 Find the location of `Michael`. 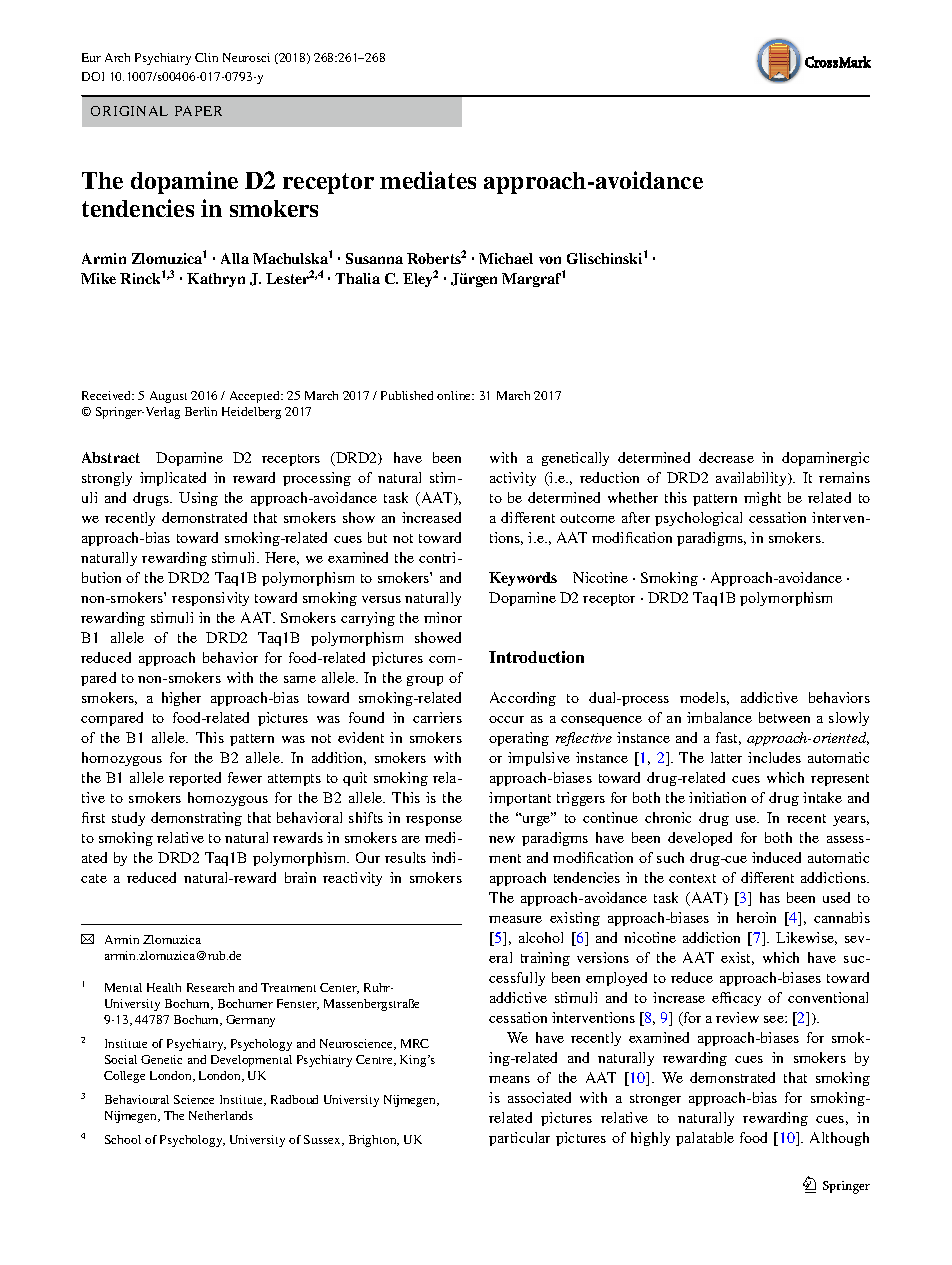

Michael is located at coordinates (506, 258).
